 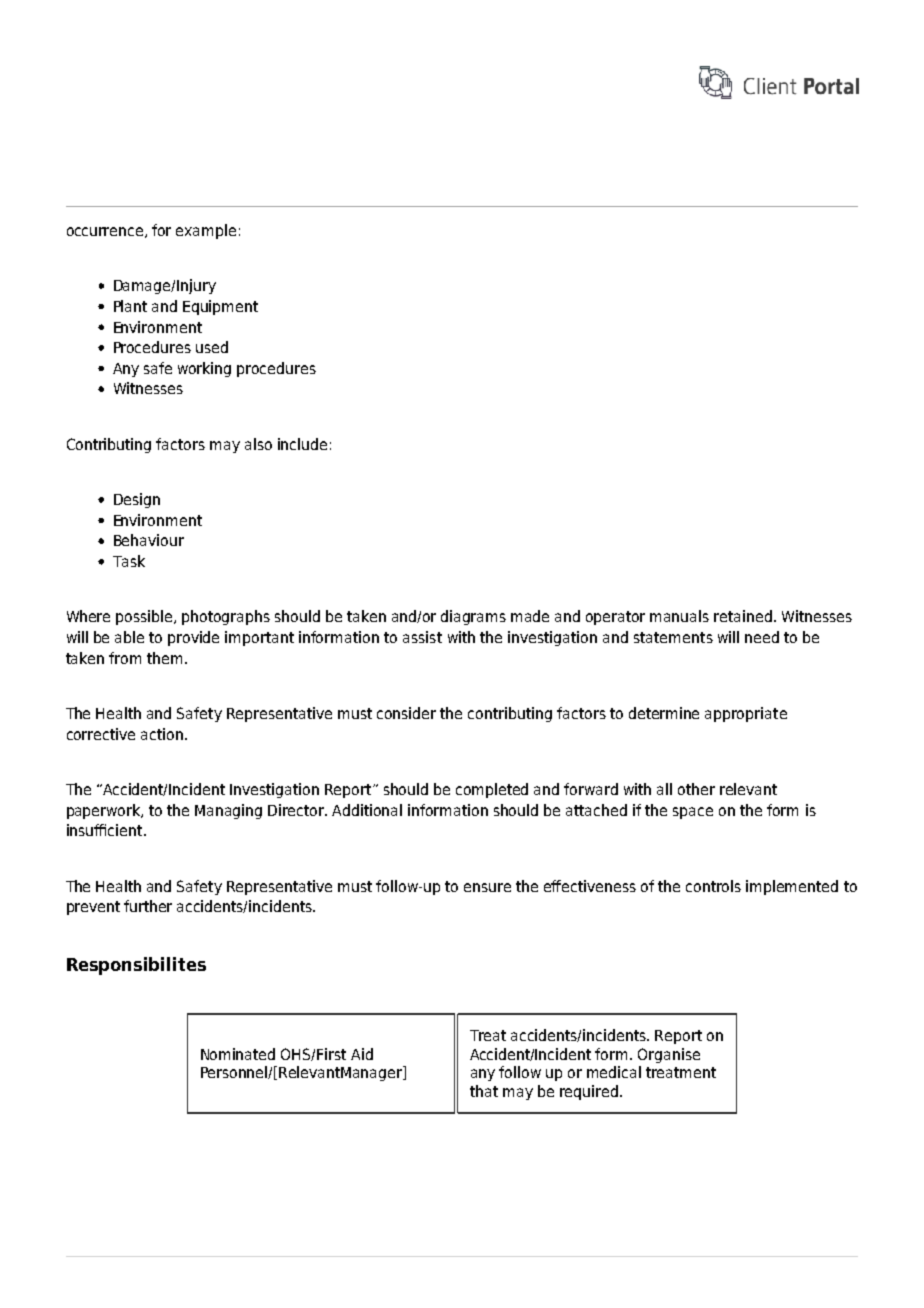 What do you see at coordinates (220, 307) in the screenshot?
I see `Equipment` at bounding box center [220, 307].
